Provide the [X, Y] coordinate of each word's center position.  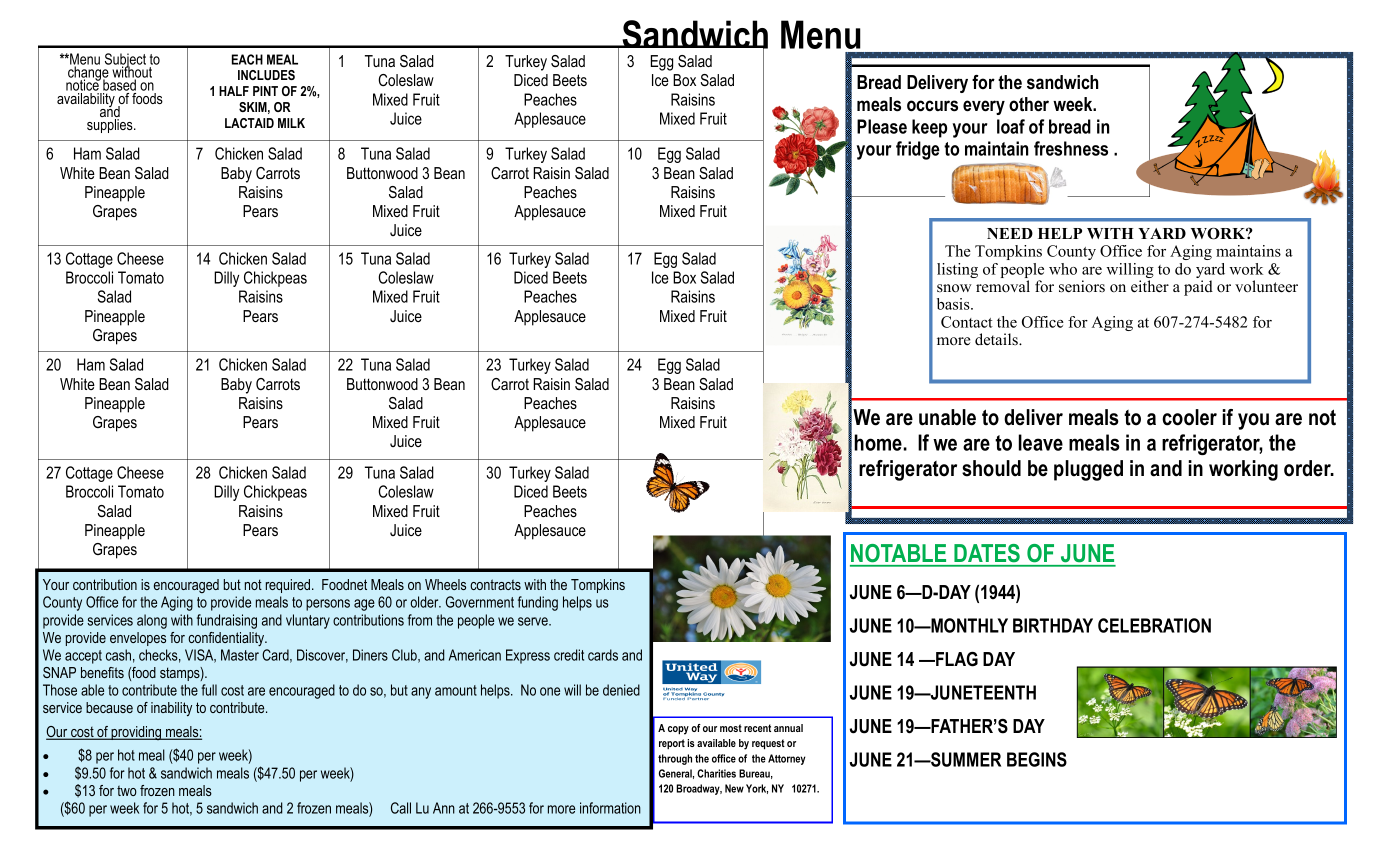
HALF [234, 91]
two [127, 790]
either [1150, 286]
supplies [111, 126]
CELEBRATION [1154, 625]
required [288, 586]
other [1029, 104]
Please [882, 126]
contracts [495, 584]
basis [954, 304]
